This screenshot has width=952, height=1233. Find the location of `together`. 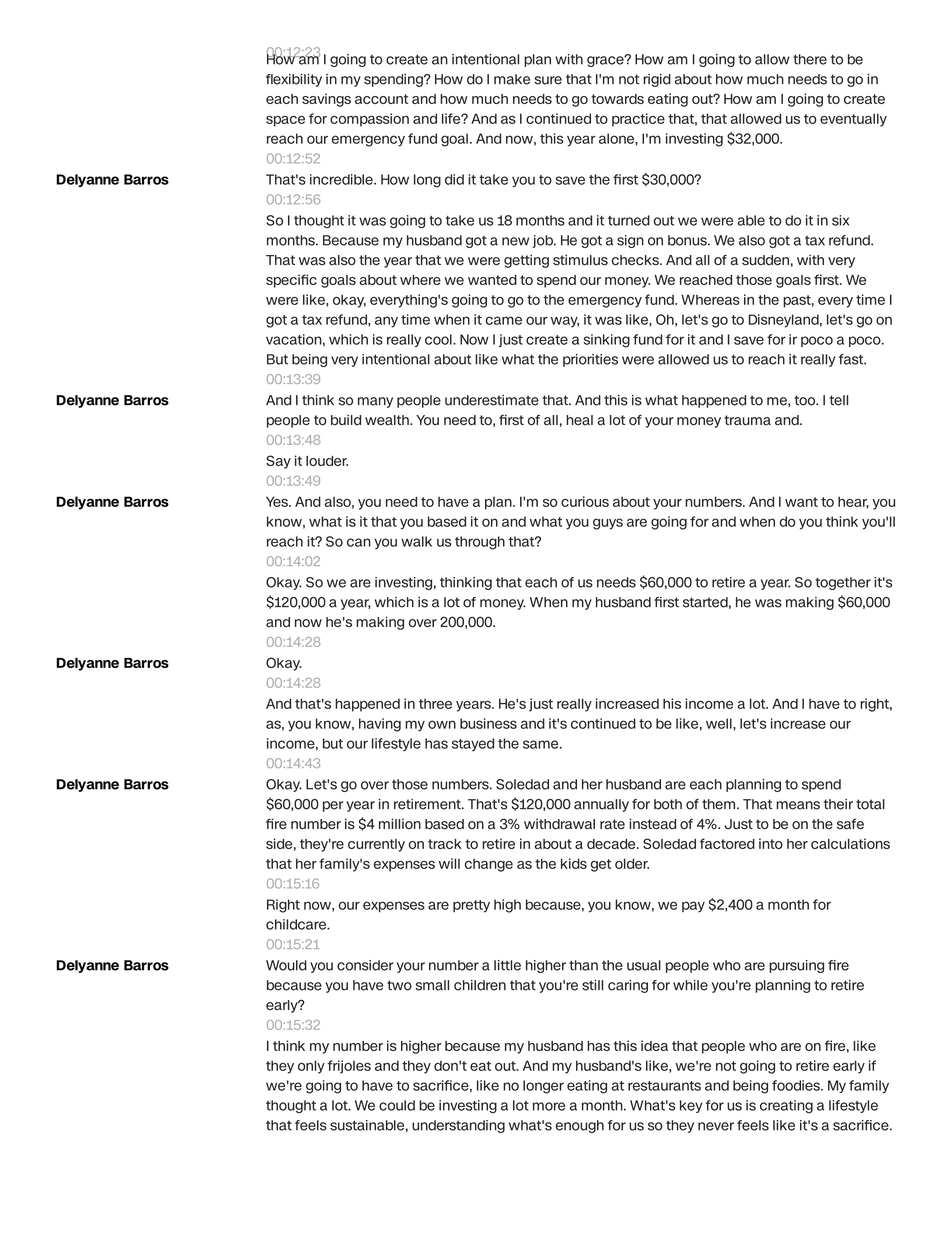

together is located at coordinates (843, 583).
